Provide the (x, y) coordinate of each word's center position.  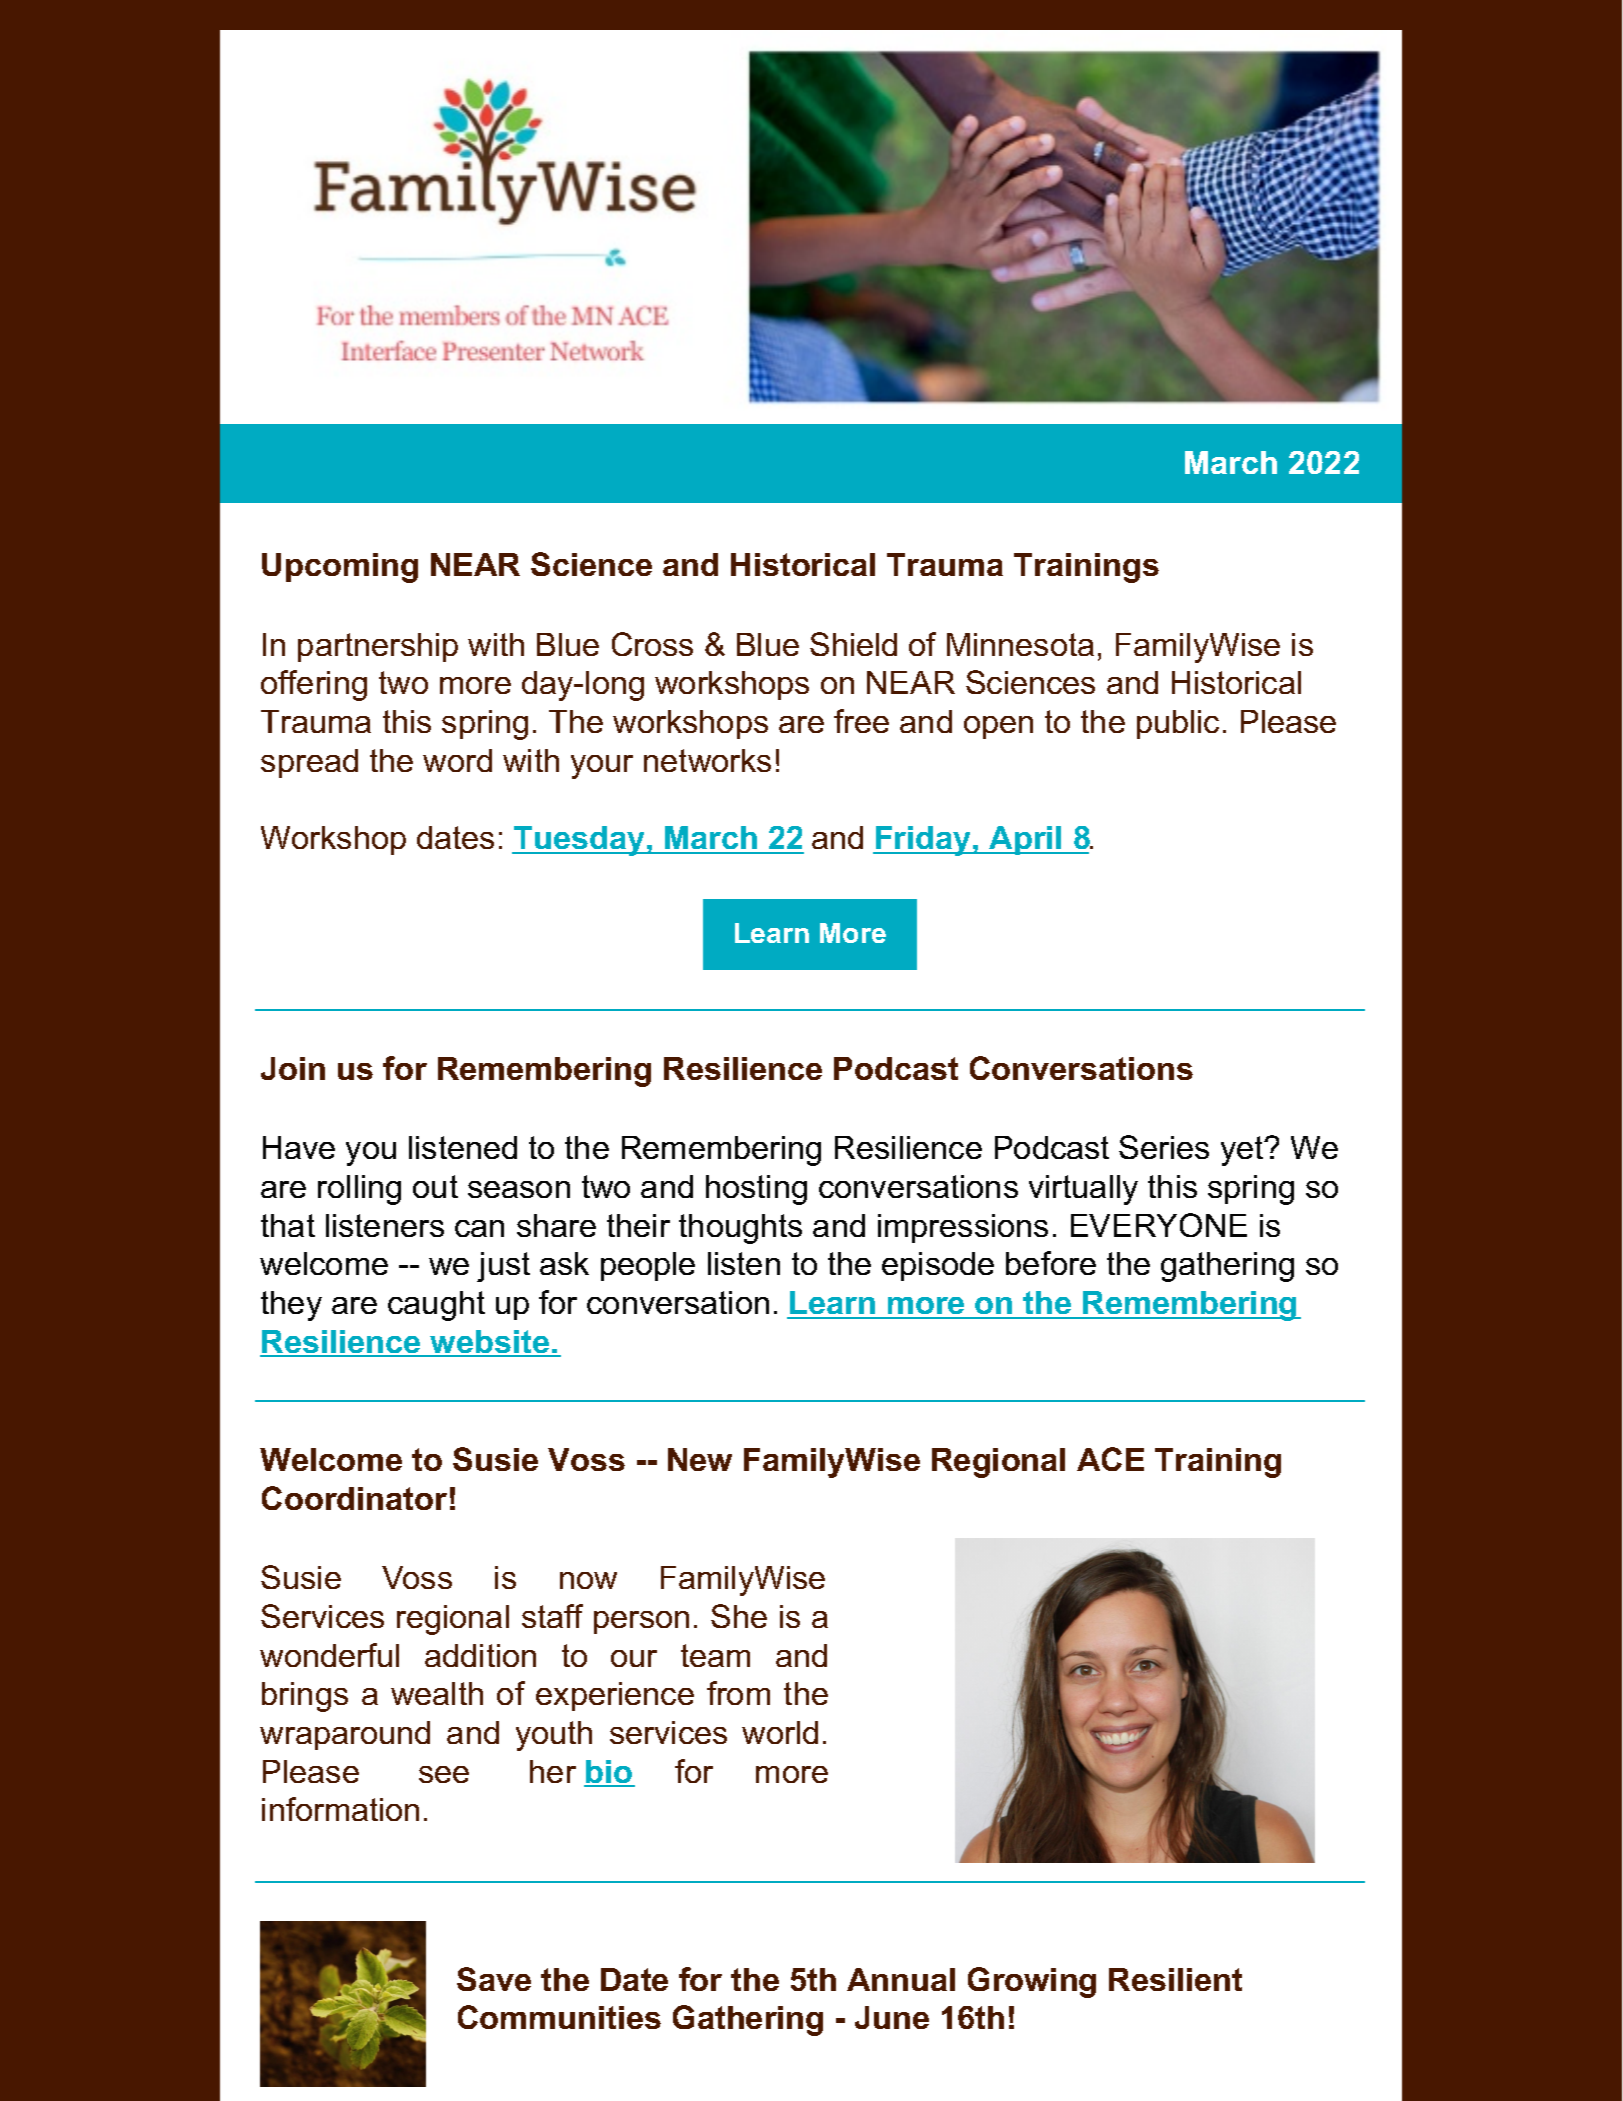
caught (436, 1306)
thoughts (740, 1229)
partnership (378, 647)
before (1051, 1263)
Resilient (1175, 1979)
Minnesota (1020, 644)
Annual (901, 1979)
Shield (853, 644)
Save (494, 1979)
